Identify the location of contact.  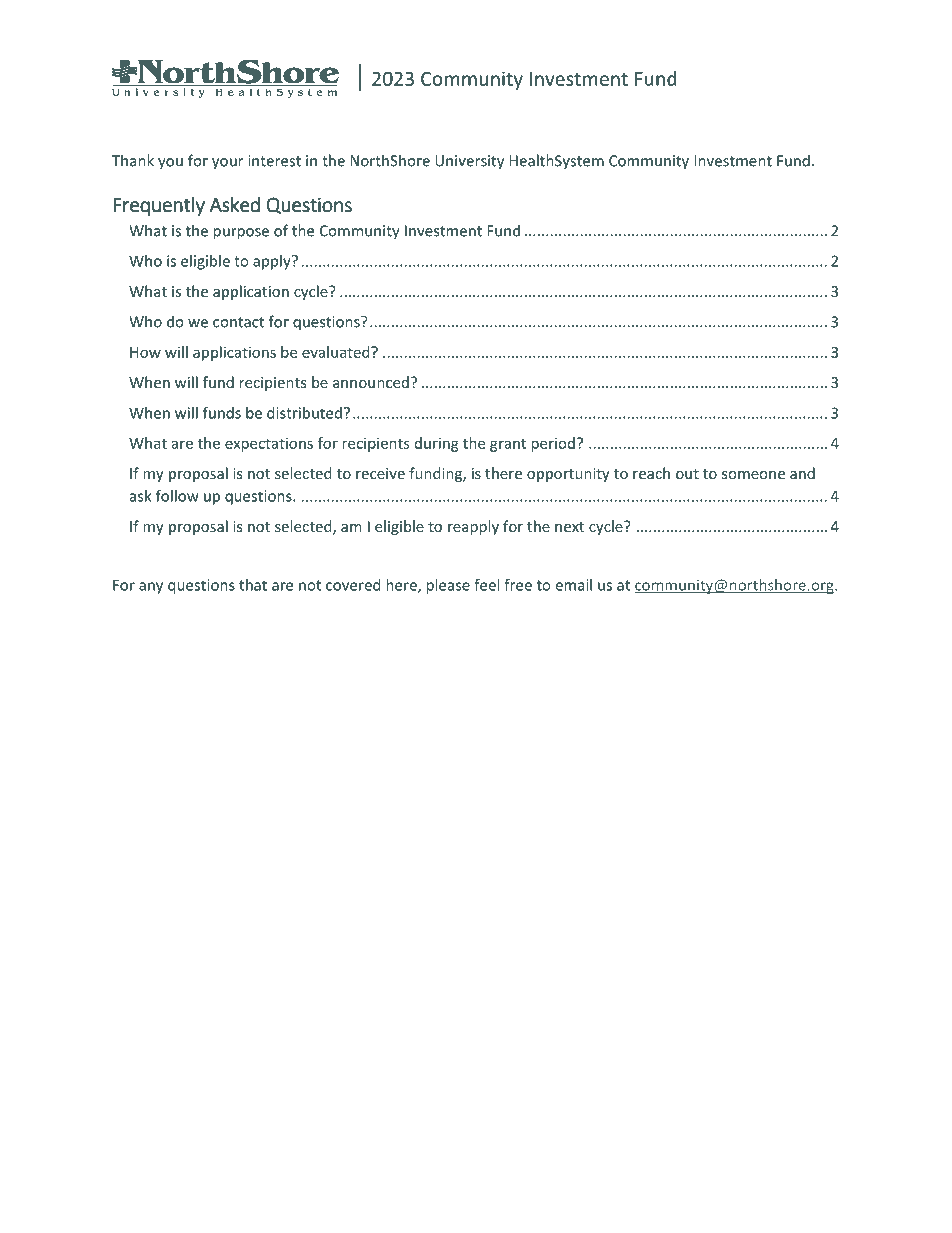
(238, 322).
